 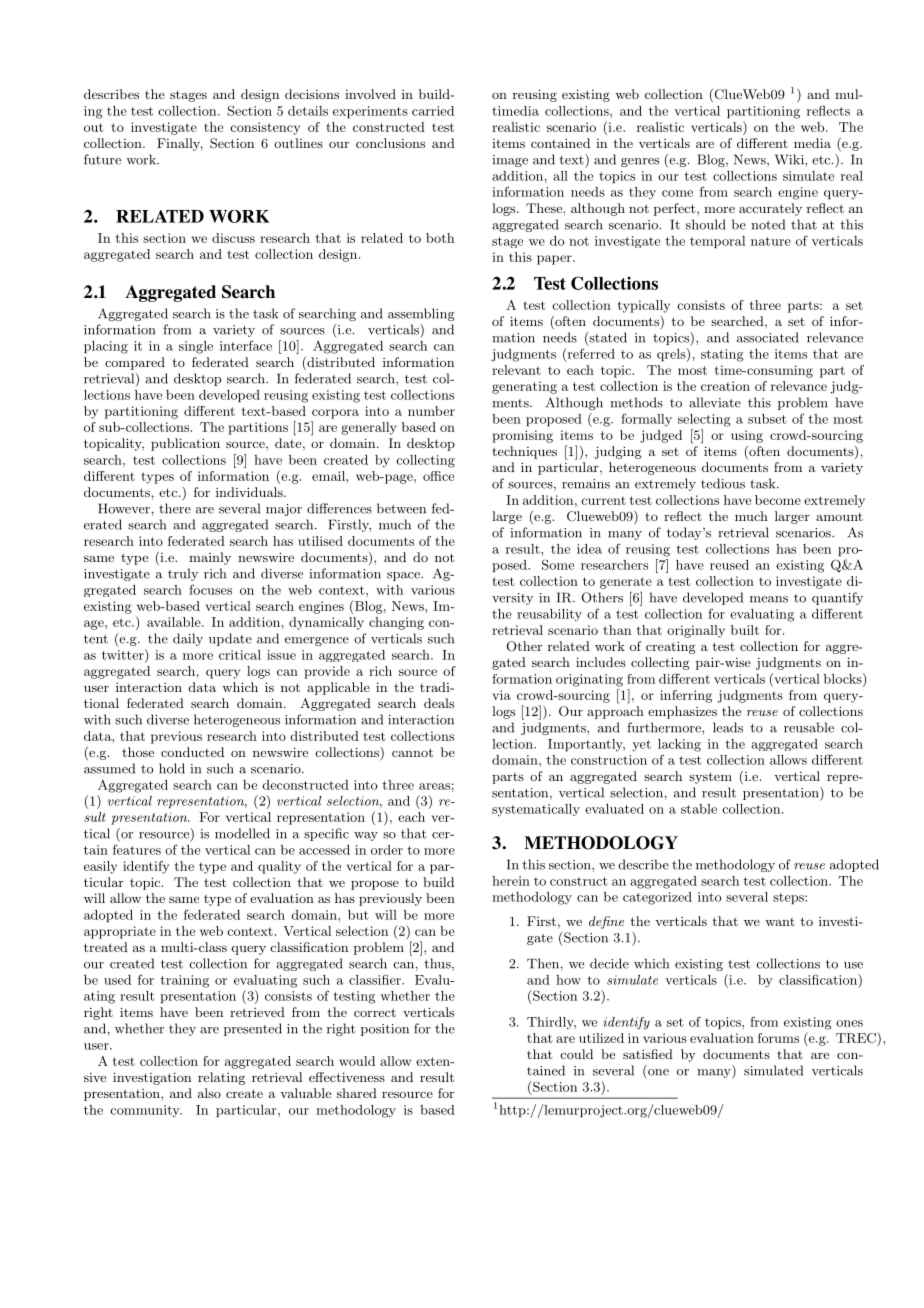 I want to click on promising, so click(x=522, y=436).
